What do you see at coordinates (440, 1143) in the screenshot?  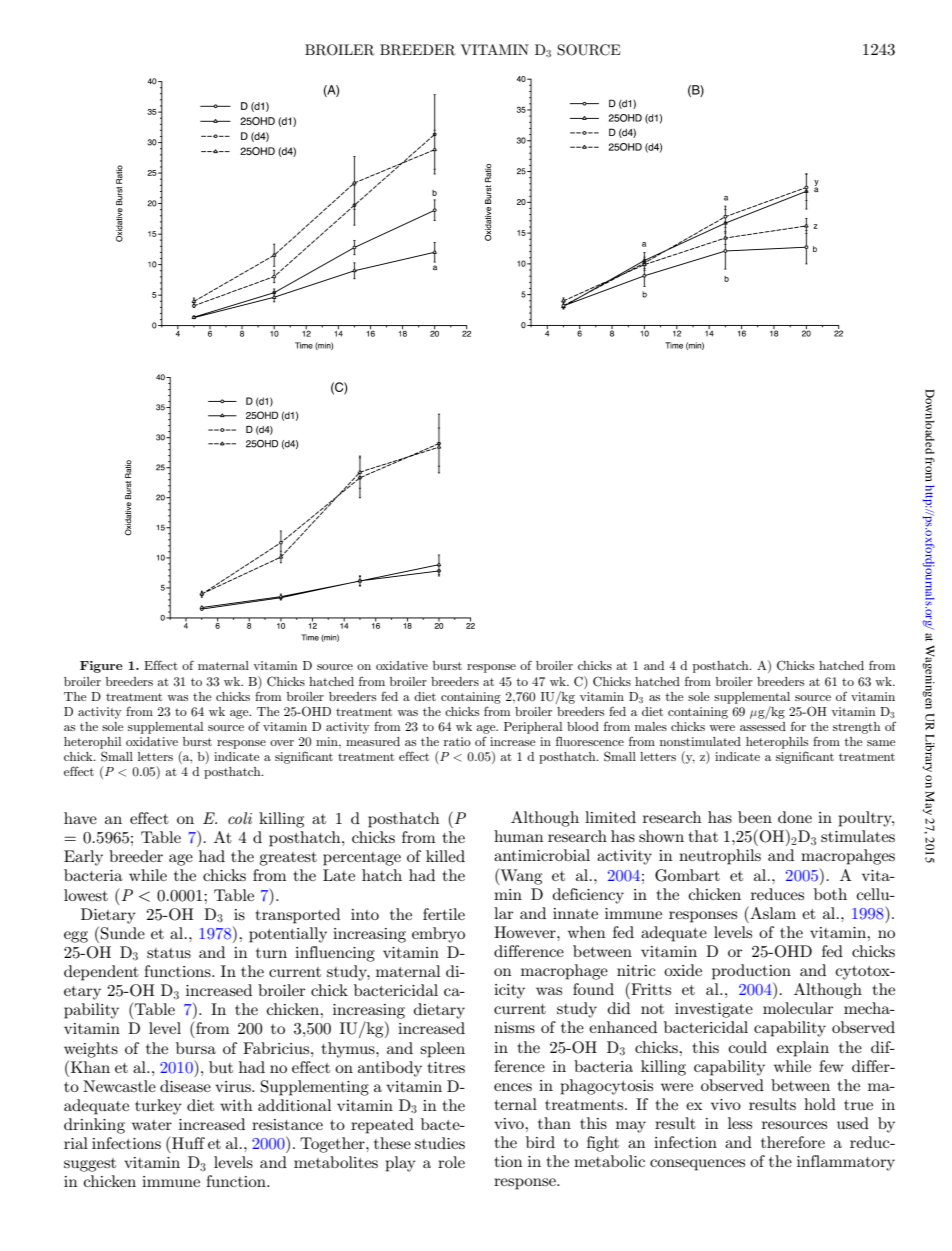 I see `studies` at bounding box center [440, 1143].
